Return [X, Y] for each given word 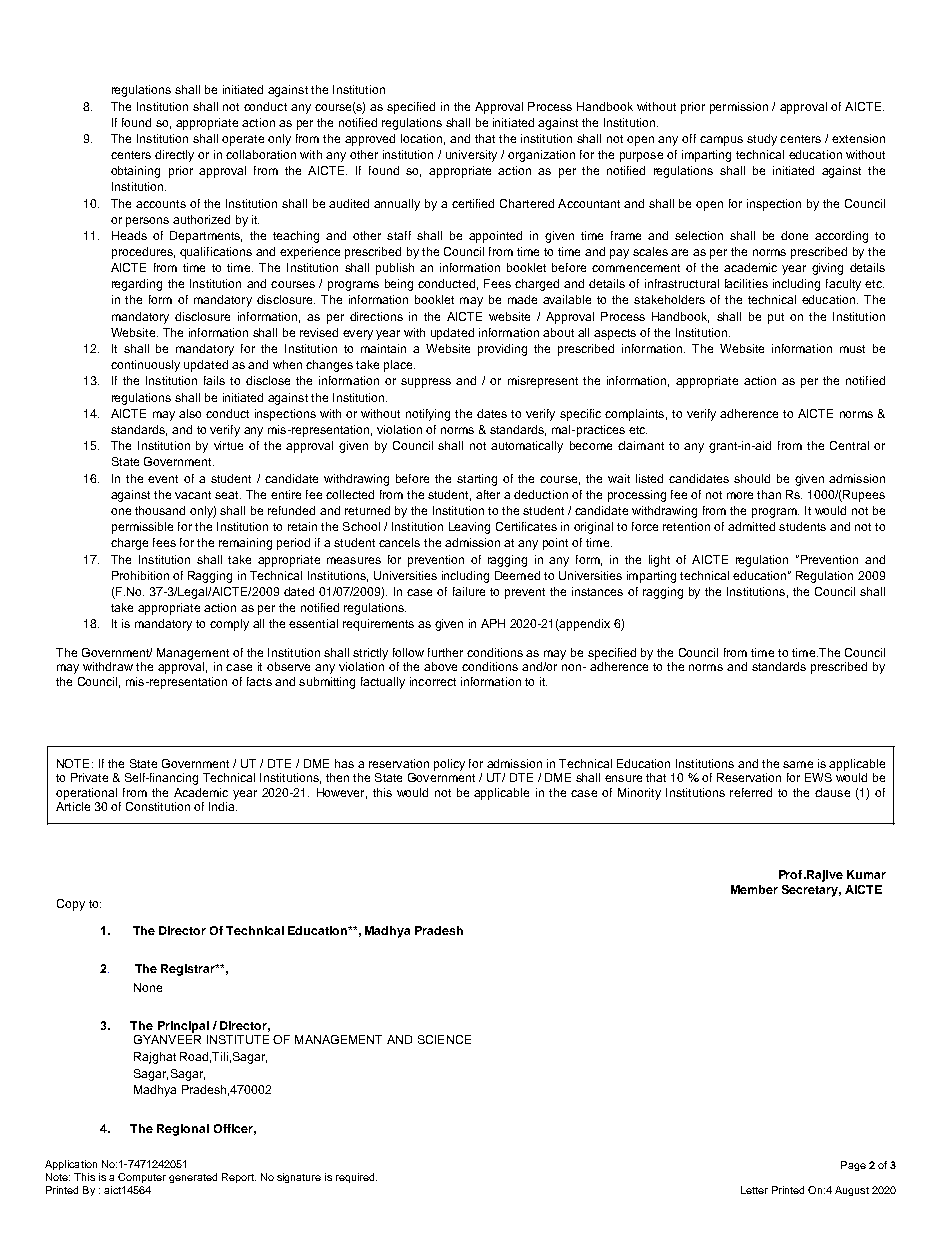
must [852, 349]
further [445, 652]
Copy [71, 905]
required [356, 1178]
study [762, 140]
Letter [754, 1190]
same [798, 764]
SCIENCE [444, 1039]
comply [229, 625]
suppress [426, 383]
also [190, 413]
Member [754, 889]
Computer [142, 1178]
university [471, 156]
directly [174, 156]
